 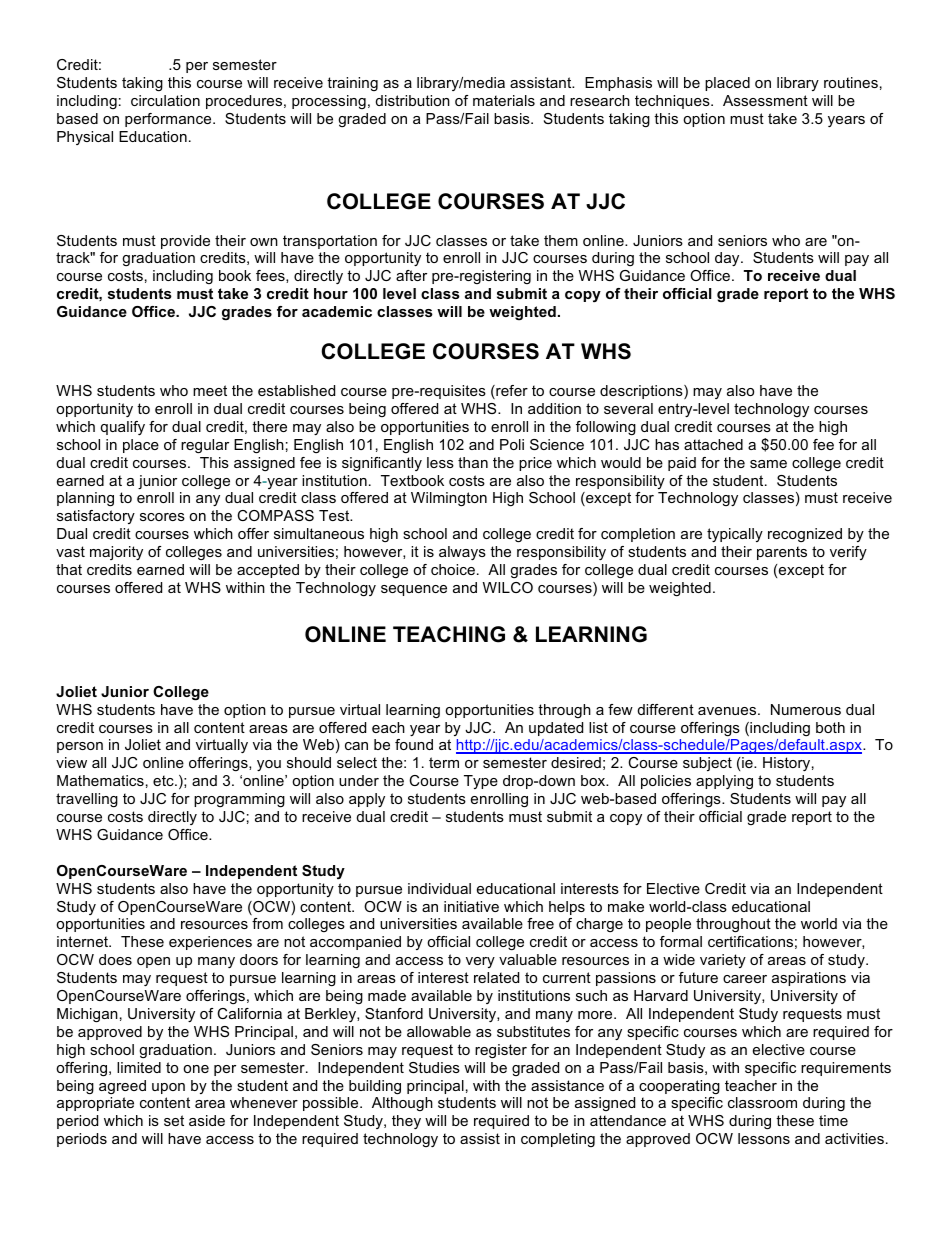 I want to click on performance, so click(x=169, y=120).
